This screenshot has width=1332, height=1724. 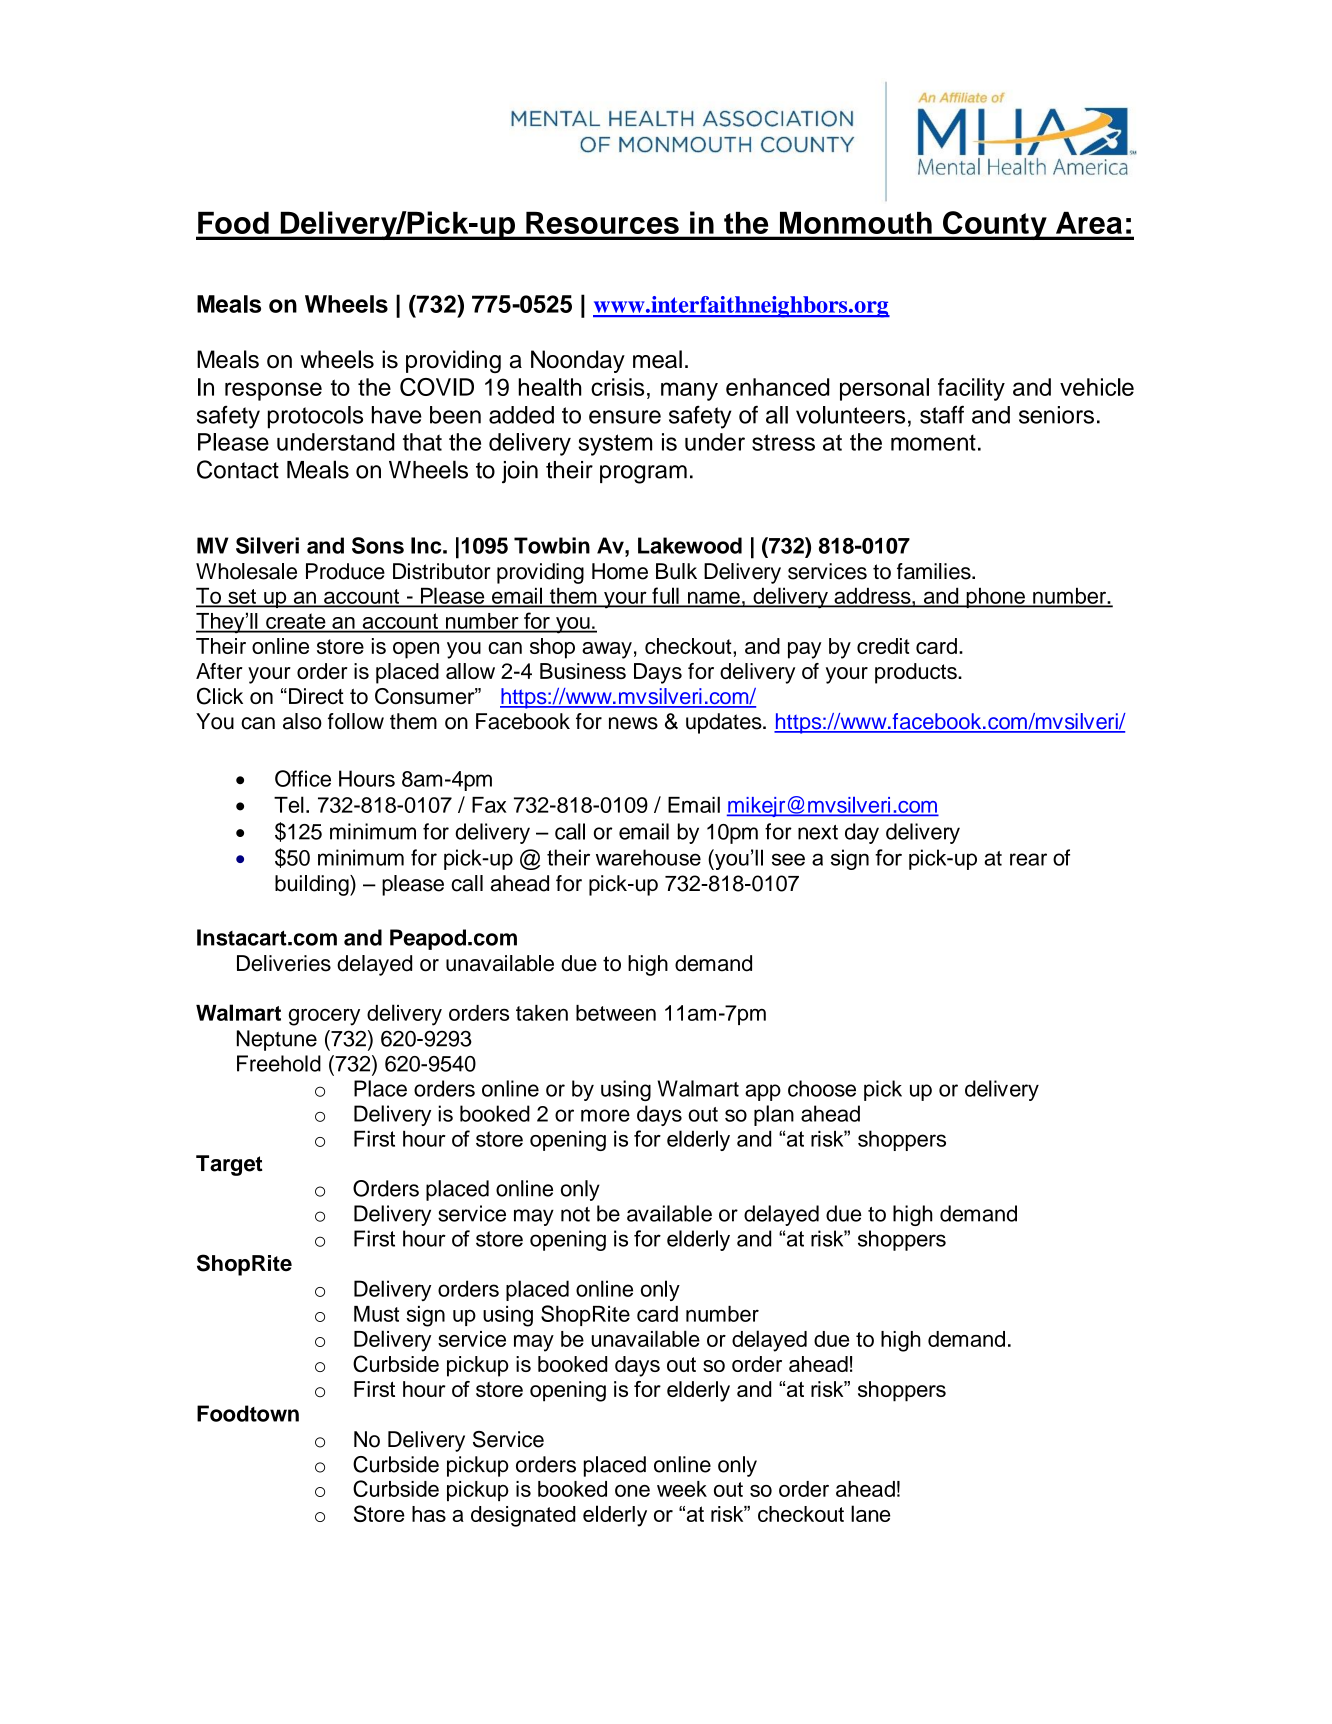 What do you see at coordinates (273, 391) in the screenshot?
I see `response` at bounding box center [273, 391].
